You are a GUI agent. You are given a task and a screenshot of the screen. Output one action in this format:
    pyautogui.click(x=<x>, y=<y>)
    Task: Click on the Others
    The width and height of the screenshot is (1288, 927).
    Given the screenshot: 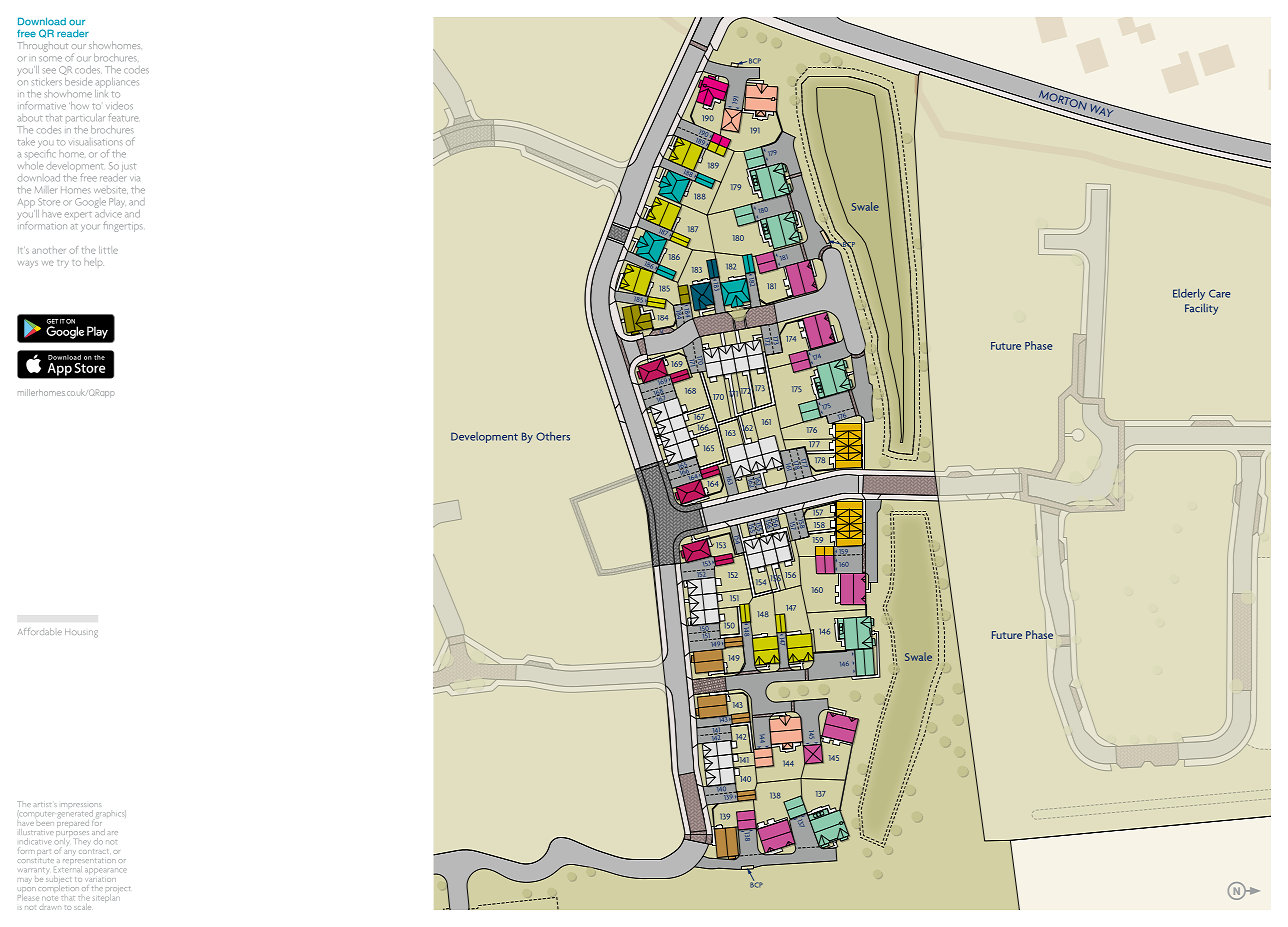 What is the action you would take?
    pyautogui.click(x=553, y=436)
